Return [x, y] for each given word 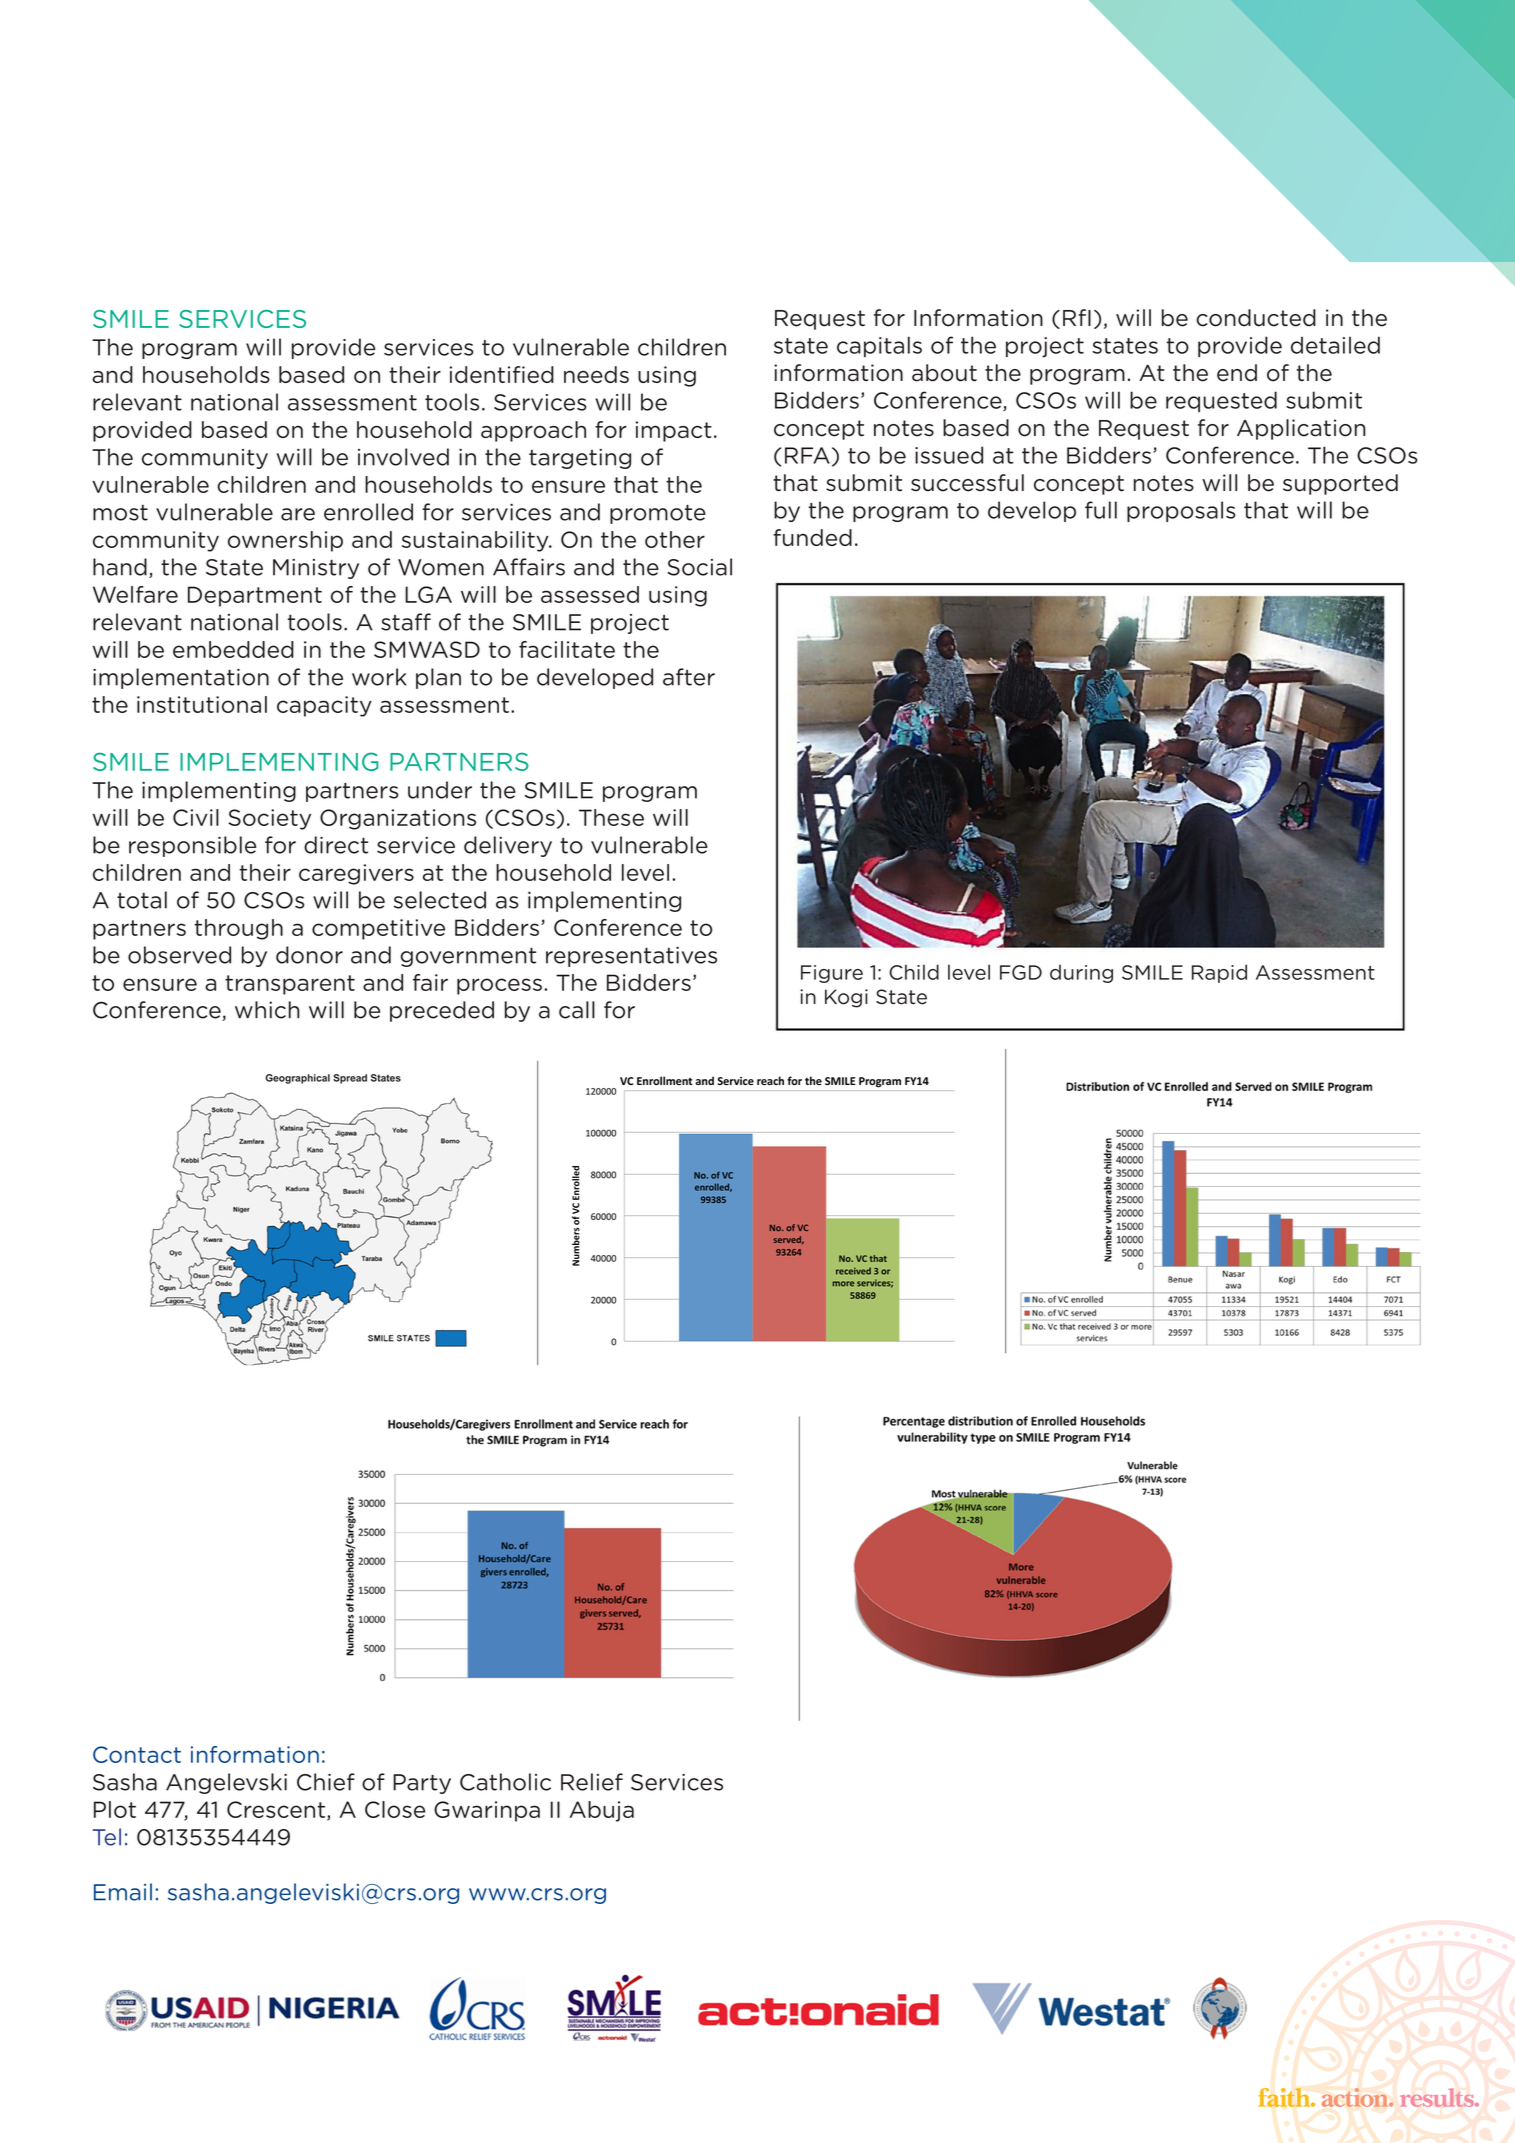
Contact [137, 1754]
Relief [592, 1782]
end [1237, 373]
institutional [202, 704]
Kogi [846, 998]
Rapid [1219, 973]
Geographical [297, 1079]
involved [403, 457]
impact [674, 431]
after [689, 677]
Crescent [276, 1809]
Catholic [505, 1782]
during [1081, 973]
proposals [1181, 511]
